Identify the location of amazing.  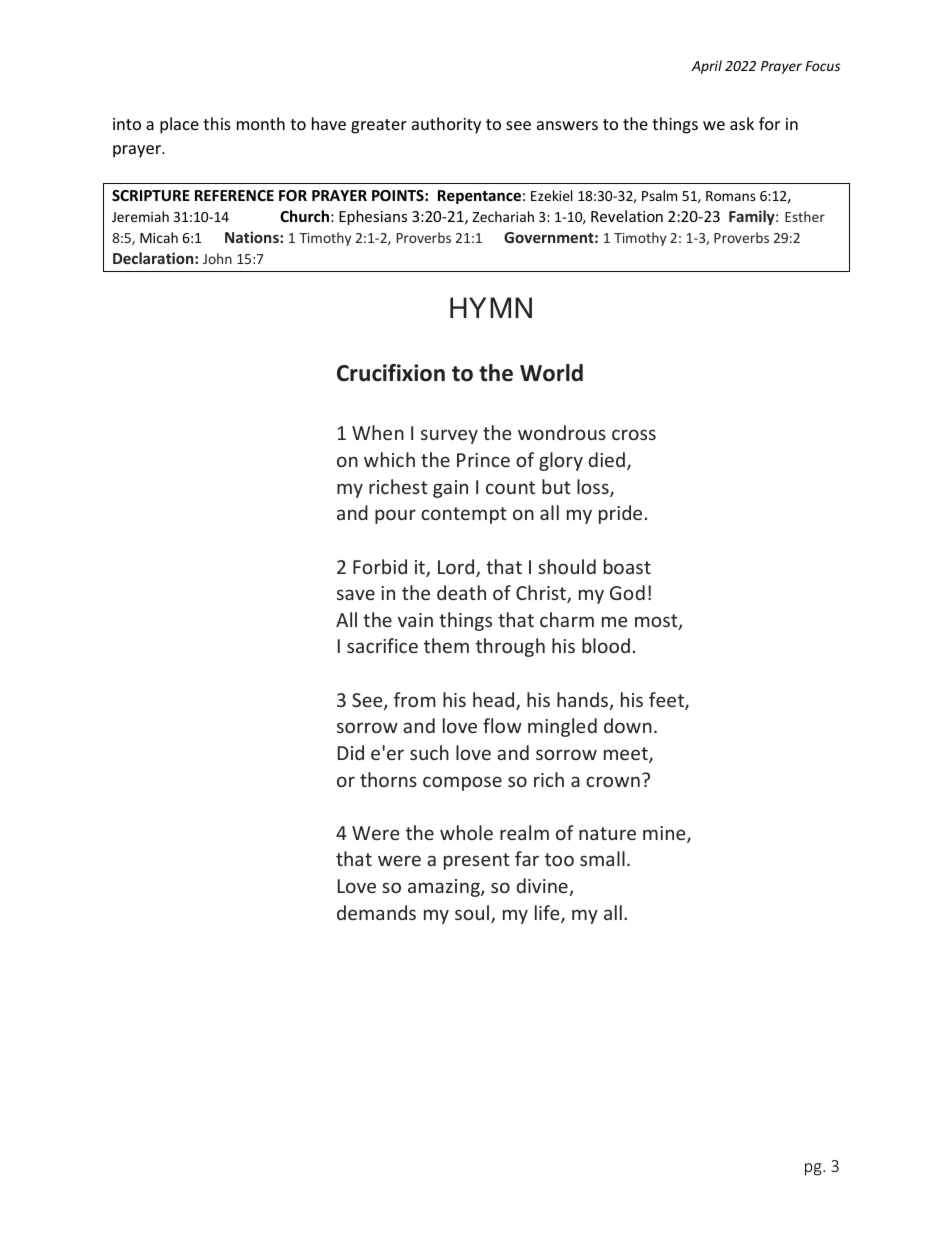
(445, 888).
